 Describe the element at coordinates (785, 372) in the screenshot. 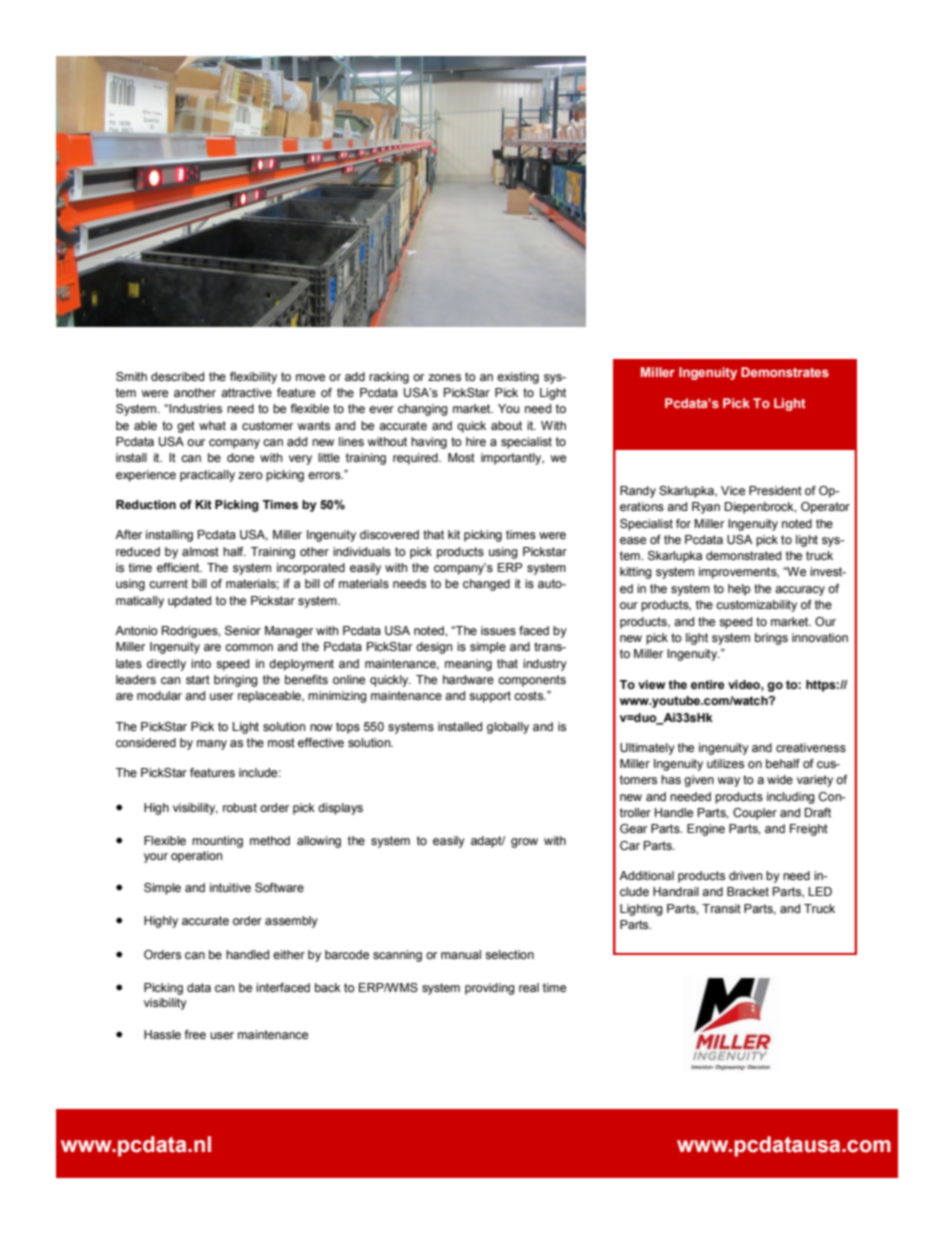

I see `Demonstrates` at that location.
